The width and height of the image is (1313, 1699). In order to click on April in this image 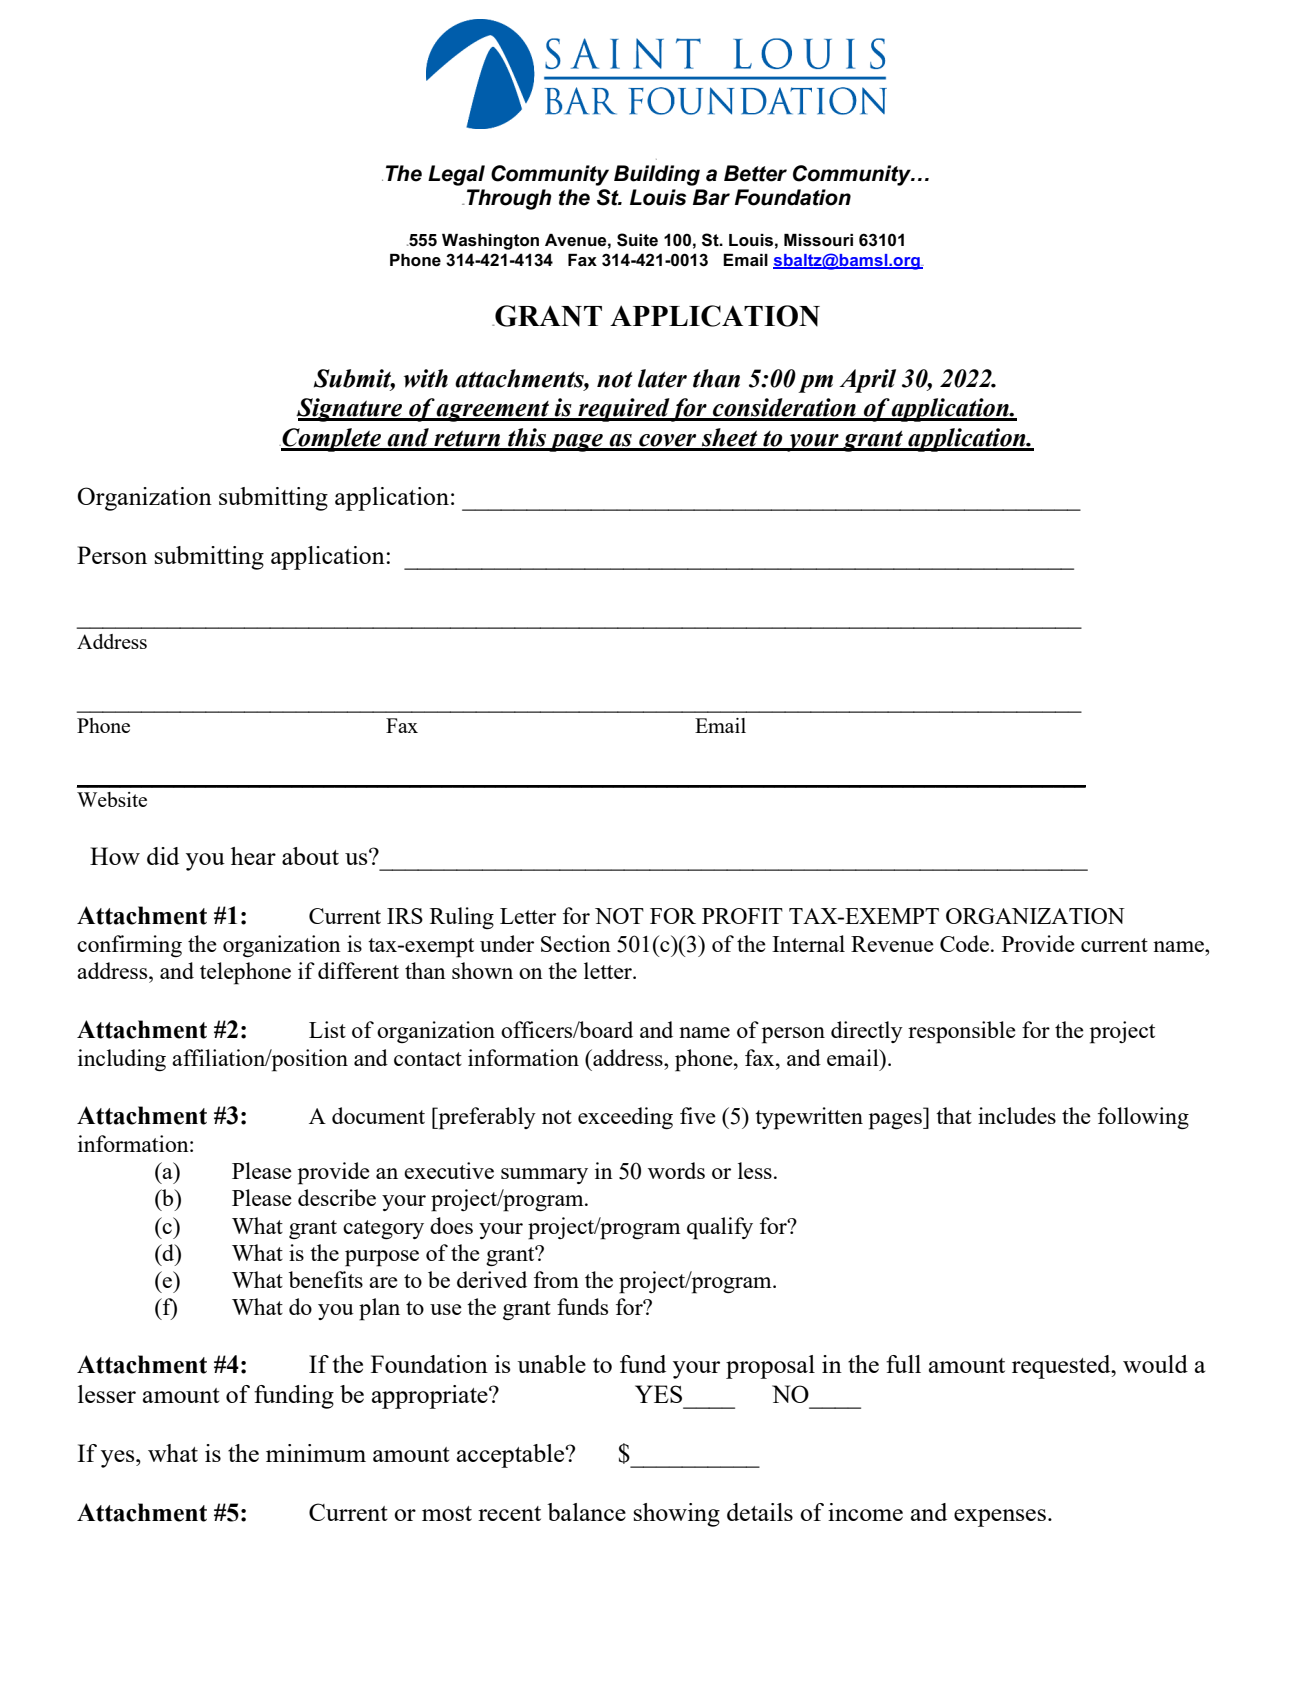, I will do `click(867, 381)`.
